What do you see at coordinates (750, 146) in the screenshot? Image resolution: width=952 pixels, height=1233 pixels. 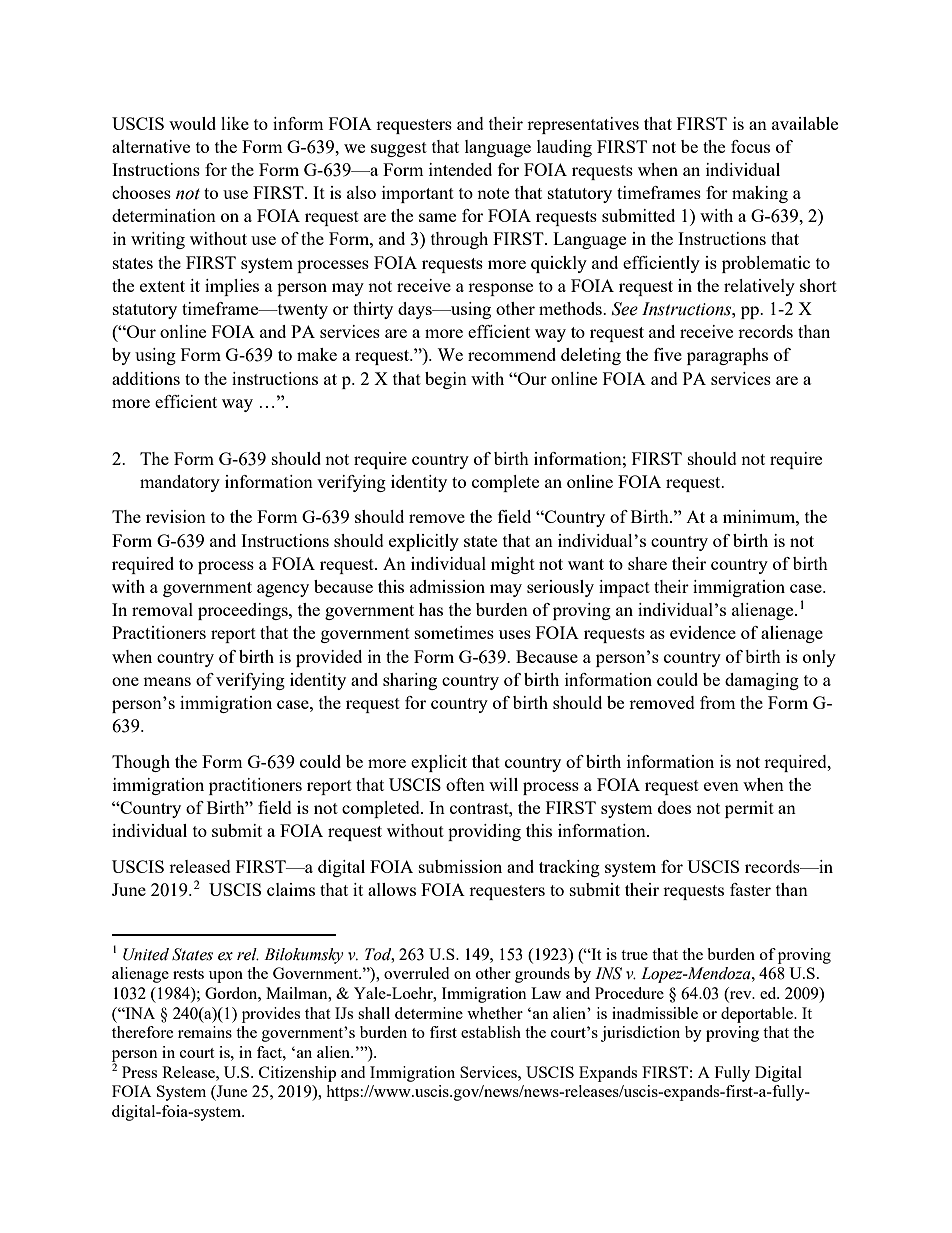 I see `focus` at bounding box center [750, 146].
